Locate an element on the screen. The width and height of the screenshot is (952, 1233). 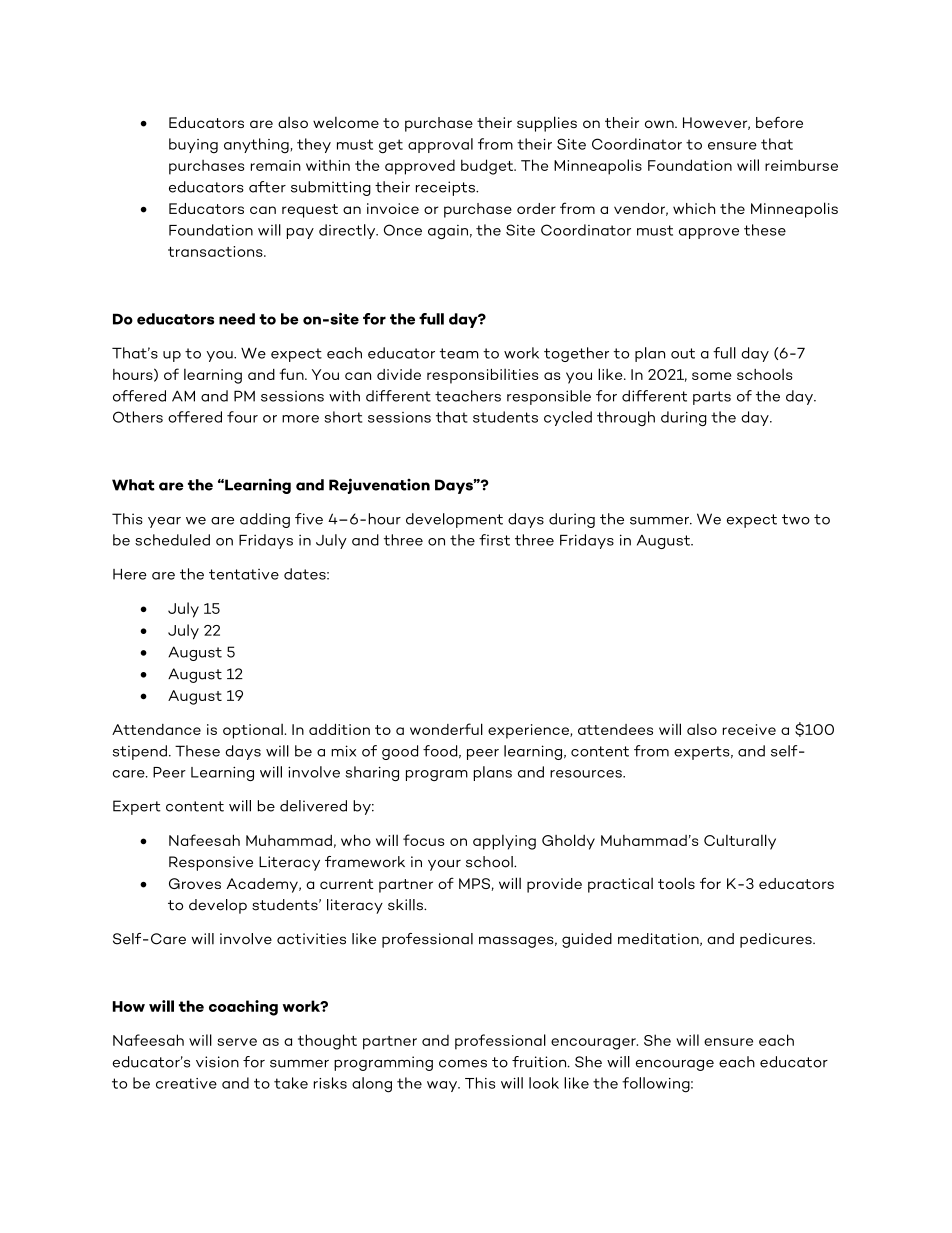
responsibilities is located at coordinates (482, 376).
